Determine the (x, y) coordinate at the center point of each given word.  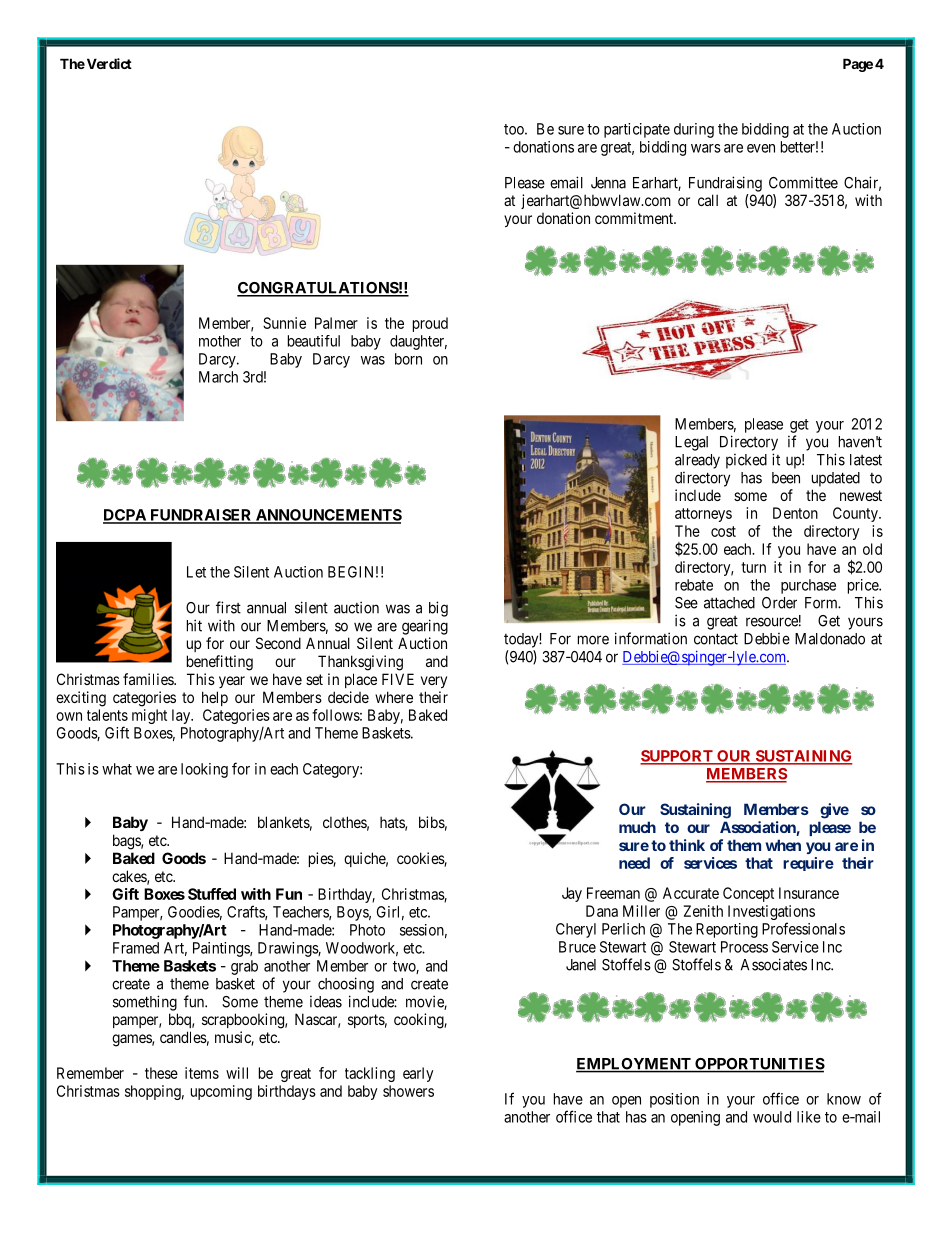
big (438, 609)
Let (196, 572)
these (161, 1073)
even (761, 148)
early (418, 1074)
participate (637, 130)
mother (220, 341)
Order (779, 603)
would (772, 1117)
